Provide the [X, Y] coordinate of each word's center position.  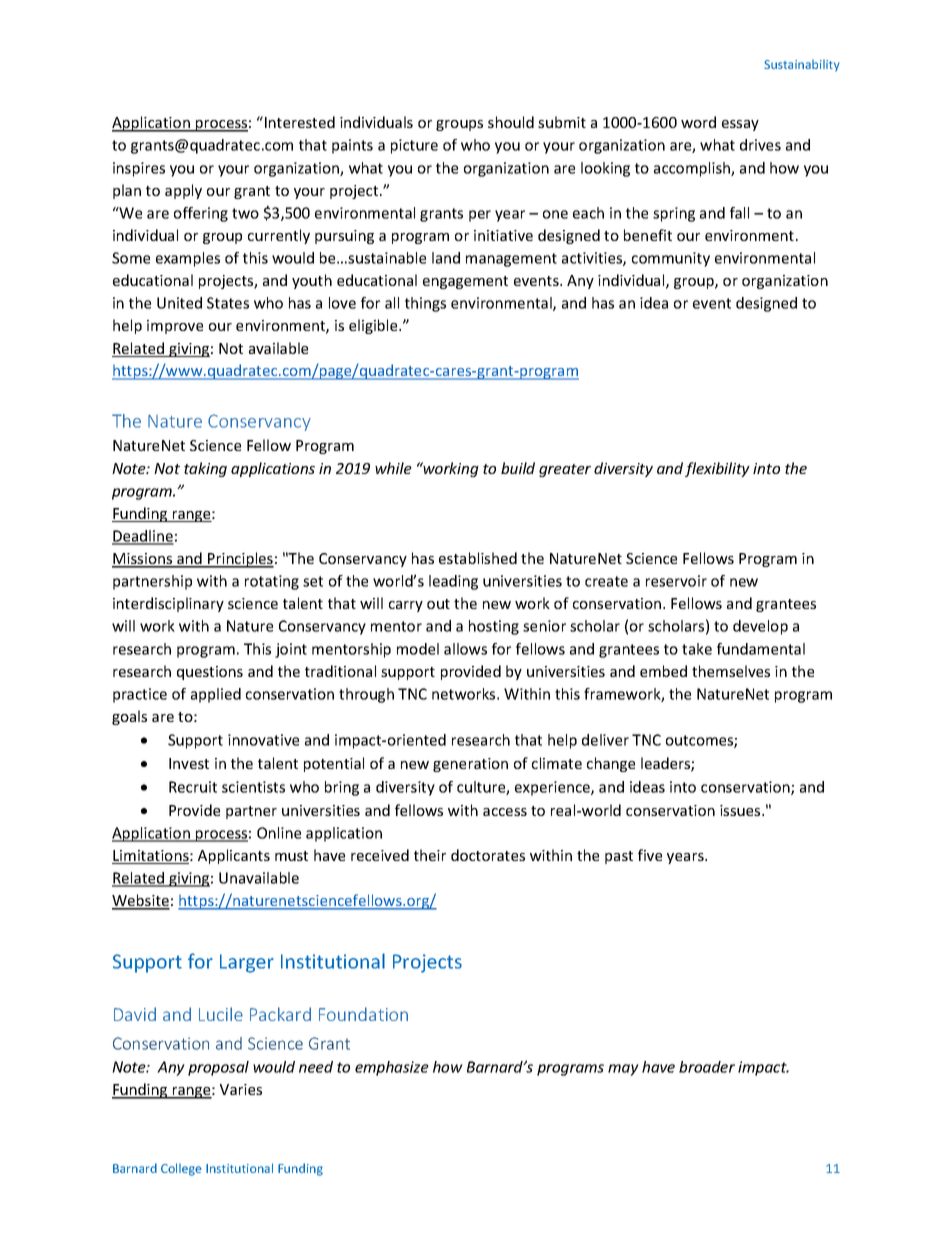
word [698, 122]
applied [216, 695]
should [511, 122]
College [181, 1169]
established [478, 558]
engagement [465, 282]
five [650, 855]
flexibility [717, 469]
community [671, 259]
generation [470, 765]
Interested [300, 122]
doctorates [488, 855]
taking [205, 469]
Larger [247, 963]
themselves [731, 671]
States [228, 303]
